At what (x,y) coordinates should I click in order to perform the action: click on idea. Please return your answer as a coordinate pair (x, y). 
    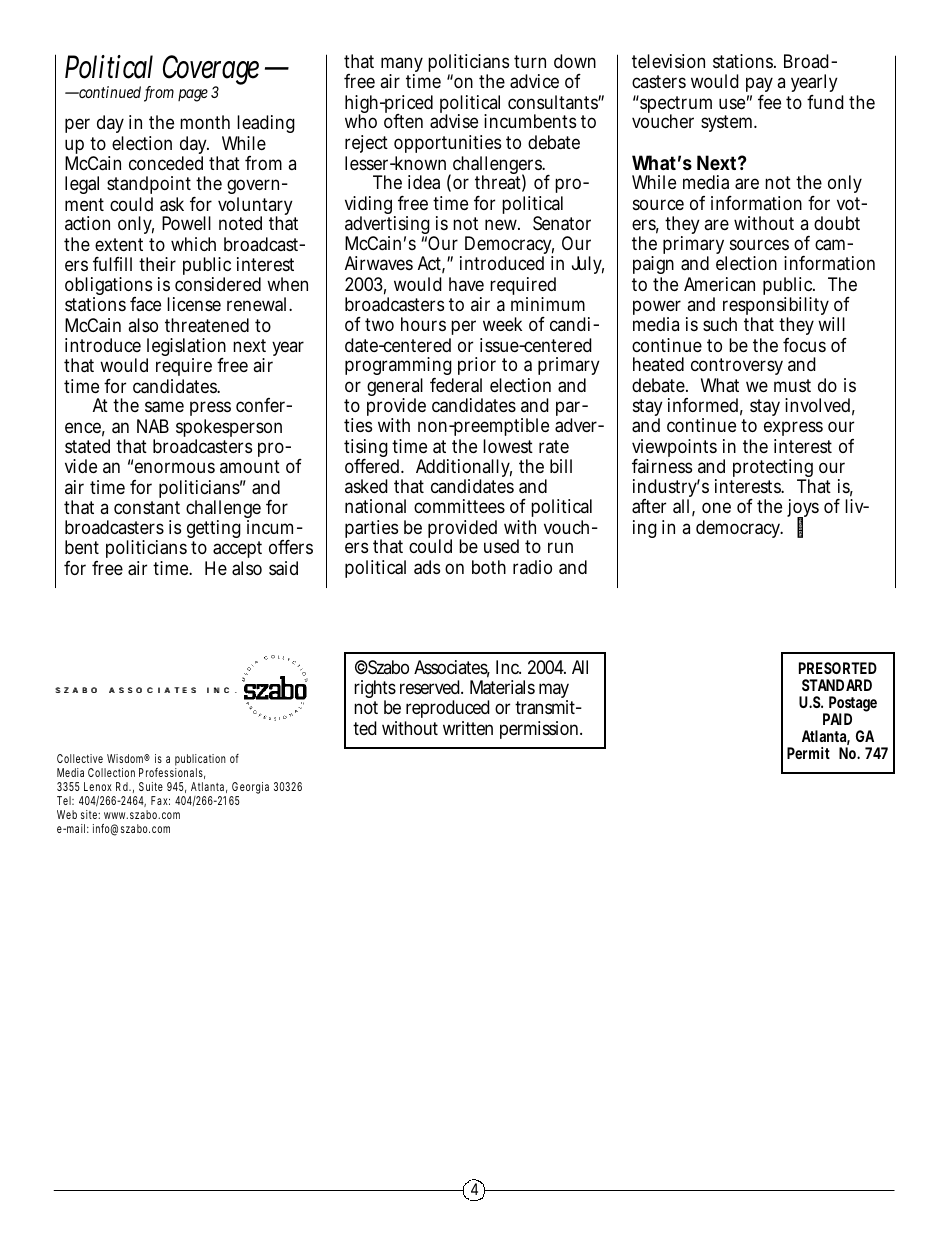
    Looking at the image, I should click on (424, 182).
